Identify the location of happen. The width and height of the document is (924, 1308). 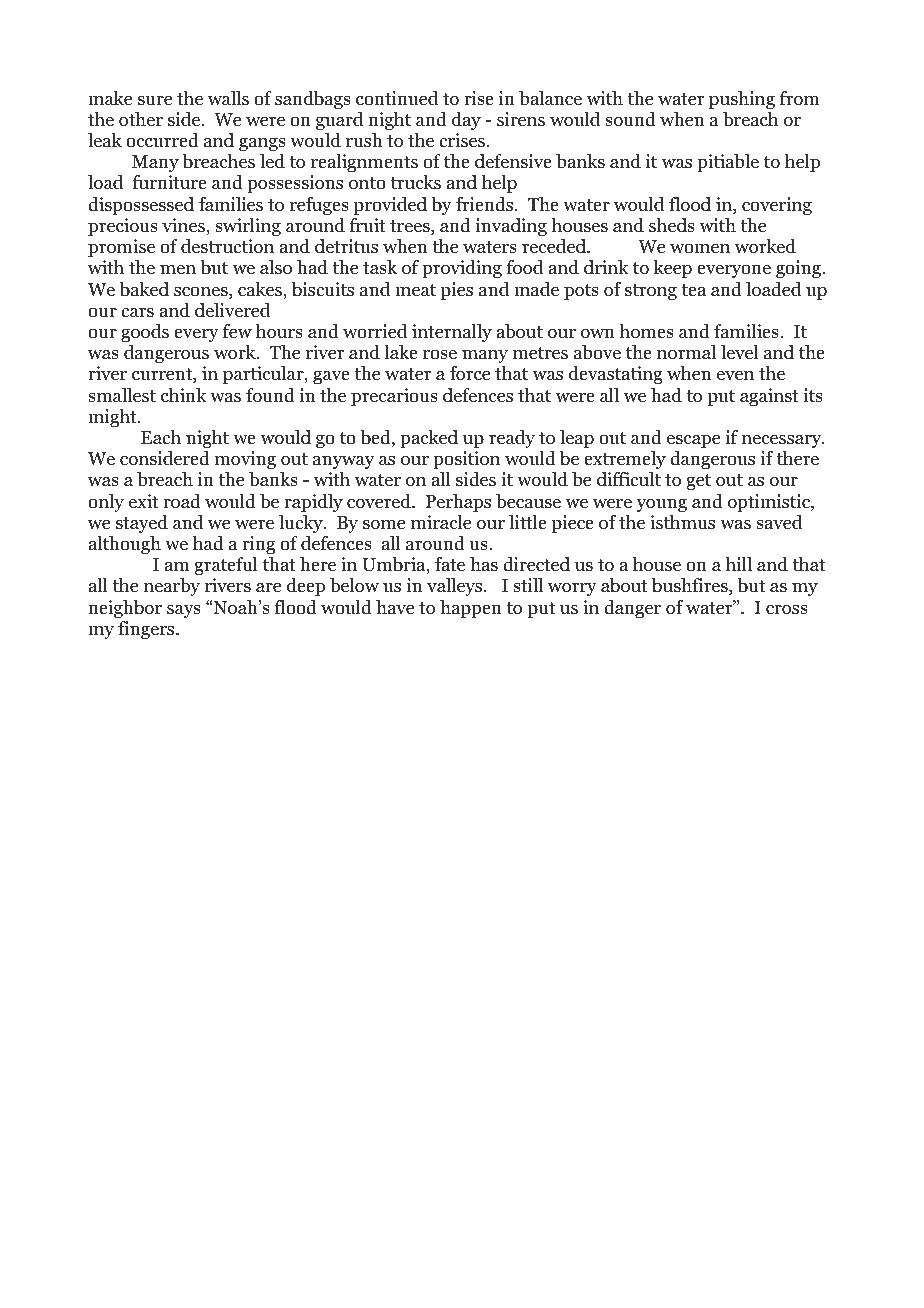
(471, 609).
